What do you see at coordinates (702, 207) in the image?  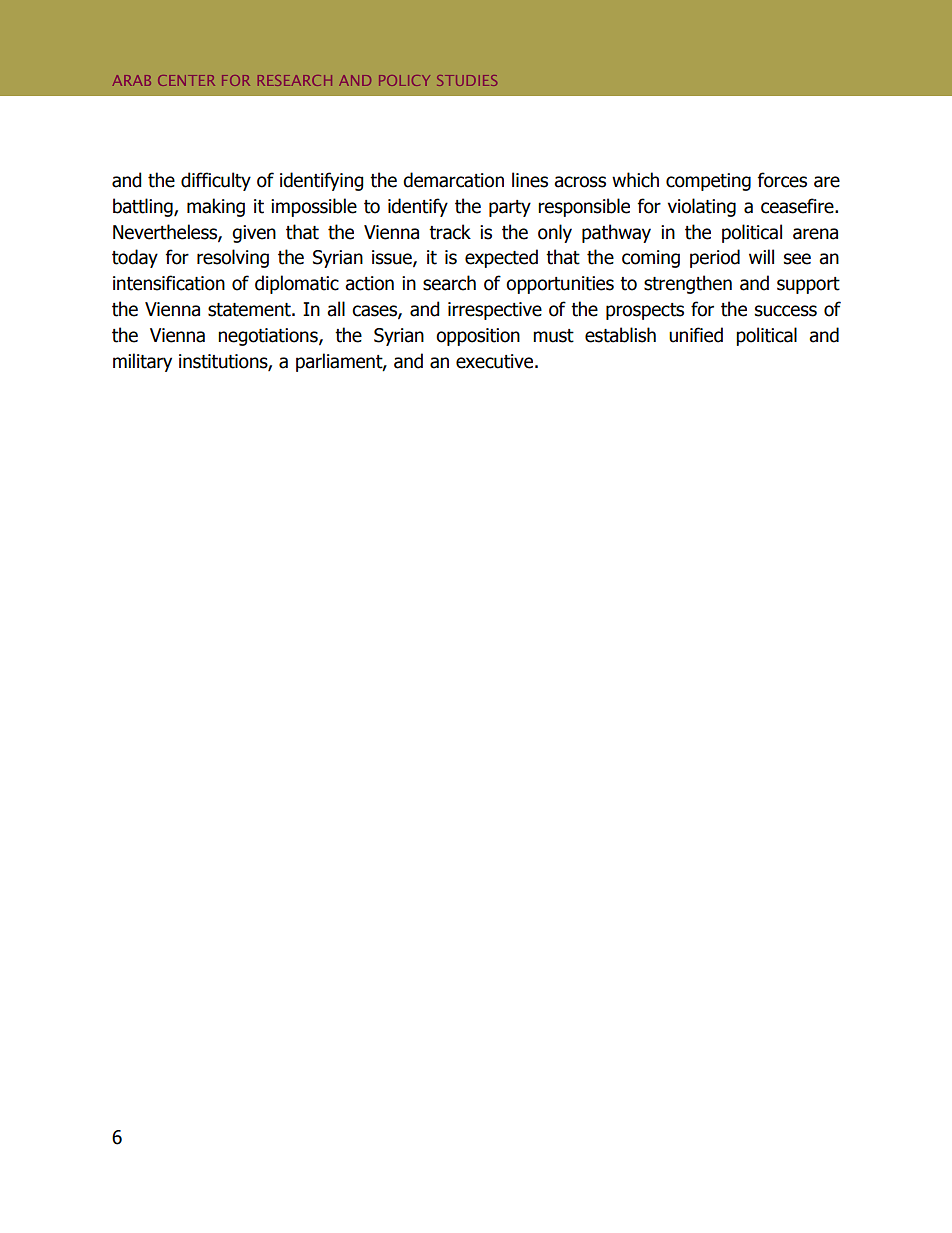 I see `violating` at bounding box center [702, 207].
